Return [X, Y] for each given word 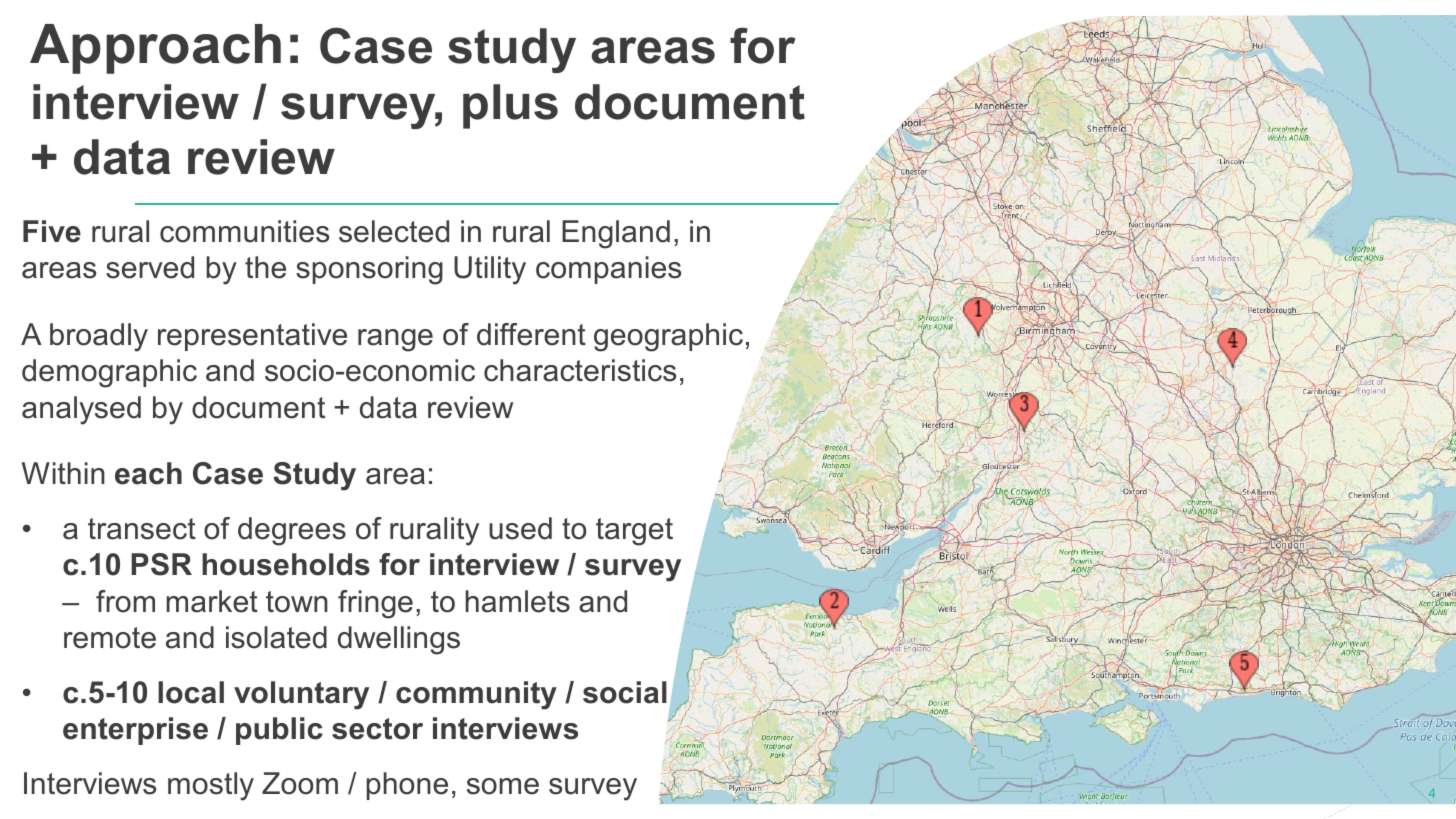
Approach [155, 49]
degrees [292, 531]
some [503, 786]
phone [407, 786]
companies [608, 270]
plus [510, 106]
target [634, 532]
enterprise [135, 731]
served [150, 267]
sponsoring [369, 270]
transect [142, 529]
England [616, 234]
